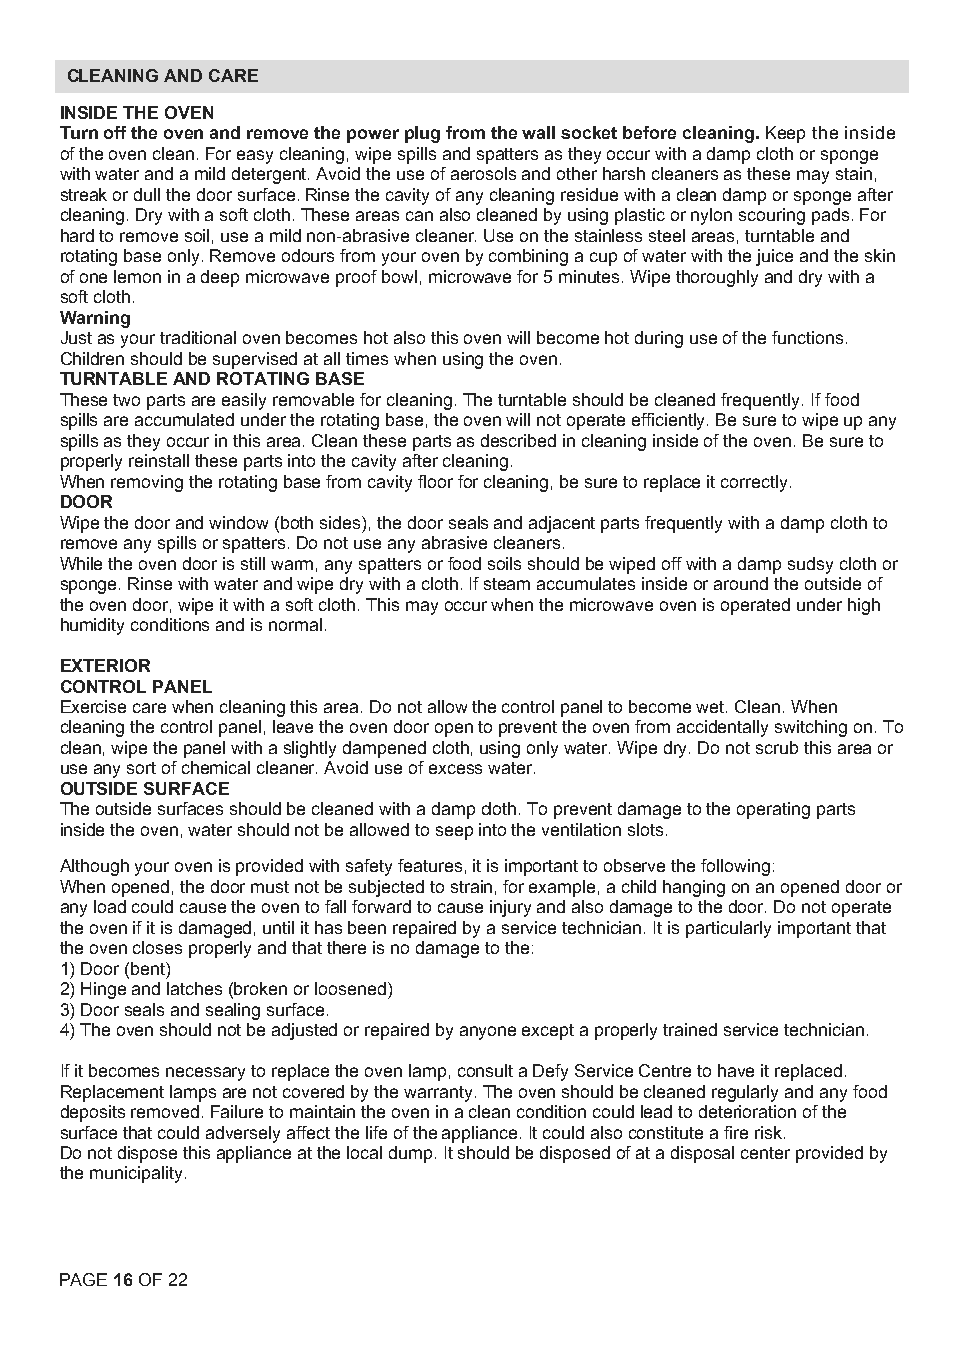  I want to click on Keep, so click(785, 134).
